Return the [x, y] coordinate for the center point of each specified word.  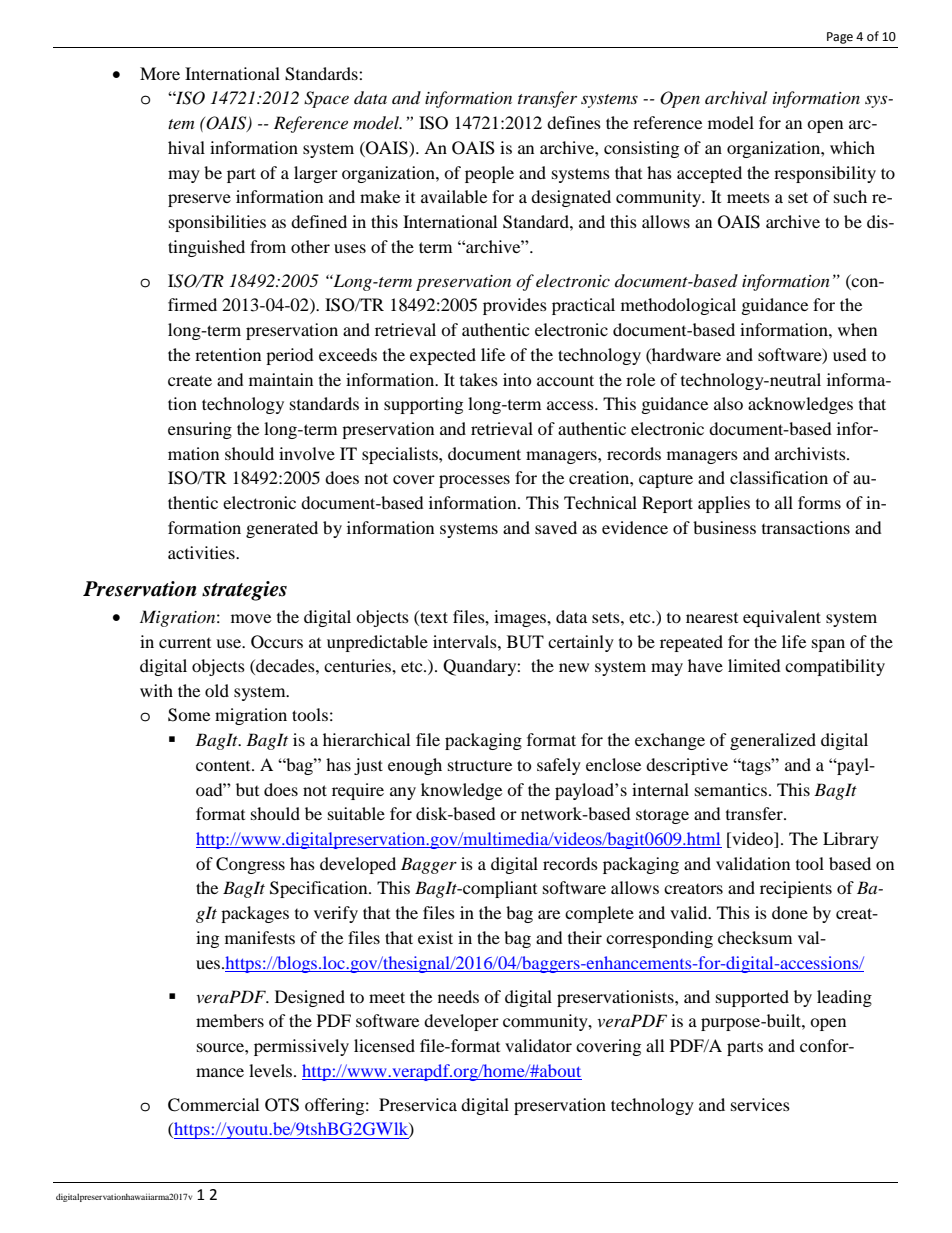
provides [515, 306]
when [857, 329]
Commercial [213, 1105]
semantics [731, 789]
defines [574, 122]
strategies [244, 591]
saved [556, 527]
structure [480, 766]
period [290, 356]
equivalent [782, 618]
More [160, 73]
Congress [250, 865]
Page [840, 38]
